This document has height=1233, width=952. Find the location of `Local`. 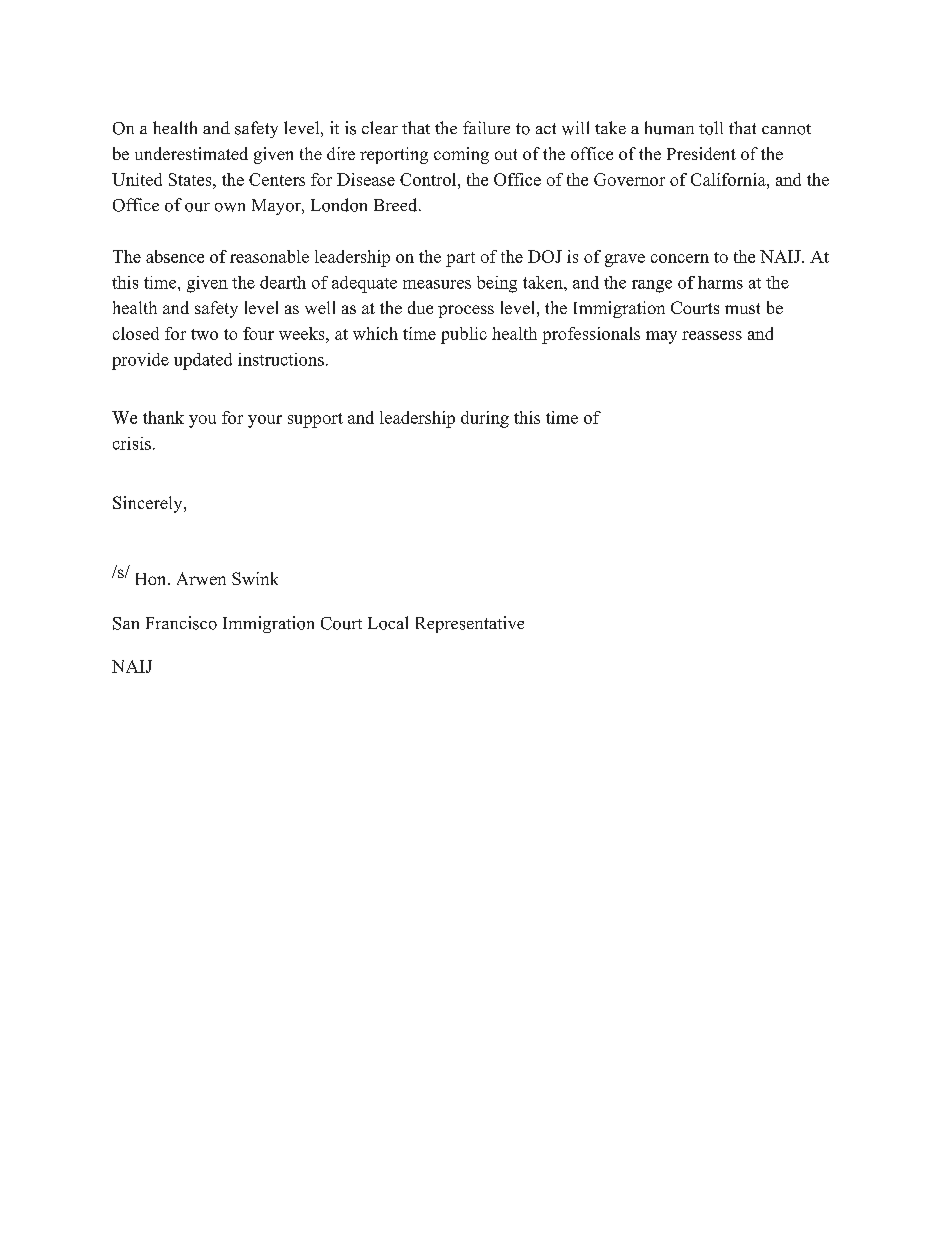

Local is located at coordinates (388, 623).
